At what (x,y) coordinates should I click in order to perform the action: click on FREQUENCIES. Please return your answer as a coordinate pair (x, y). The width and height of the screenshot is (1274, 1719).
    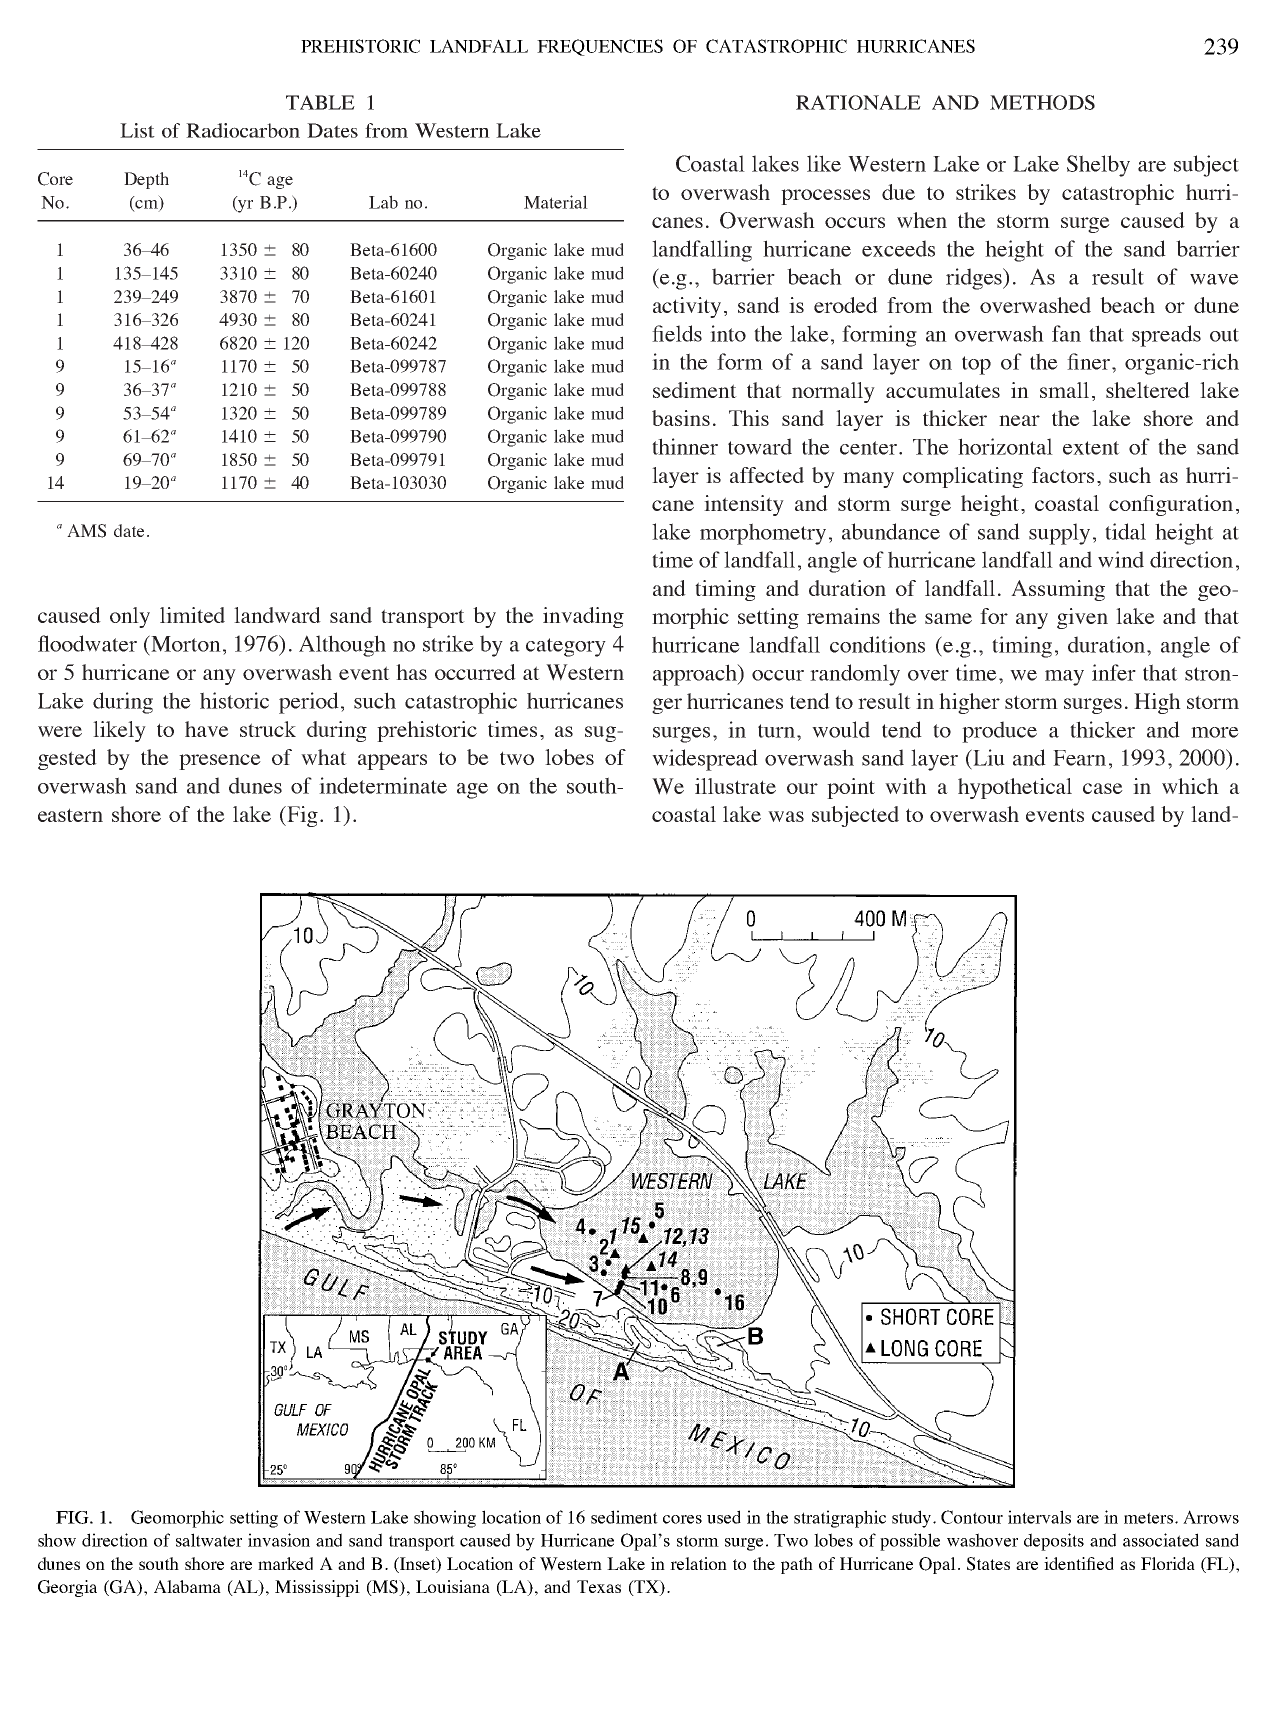
    Looking at the image, I should click on (600, 47).
